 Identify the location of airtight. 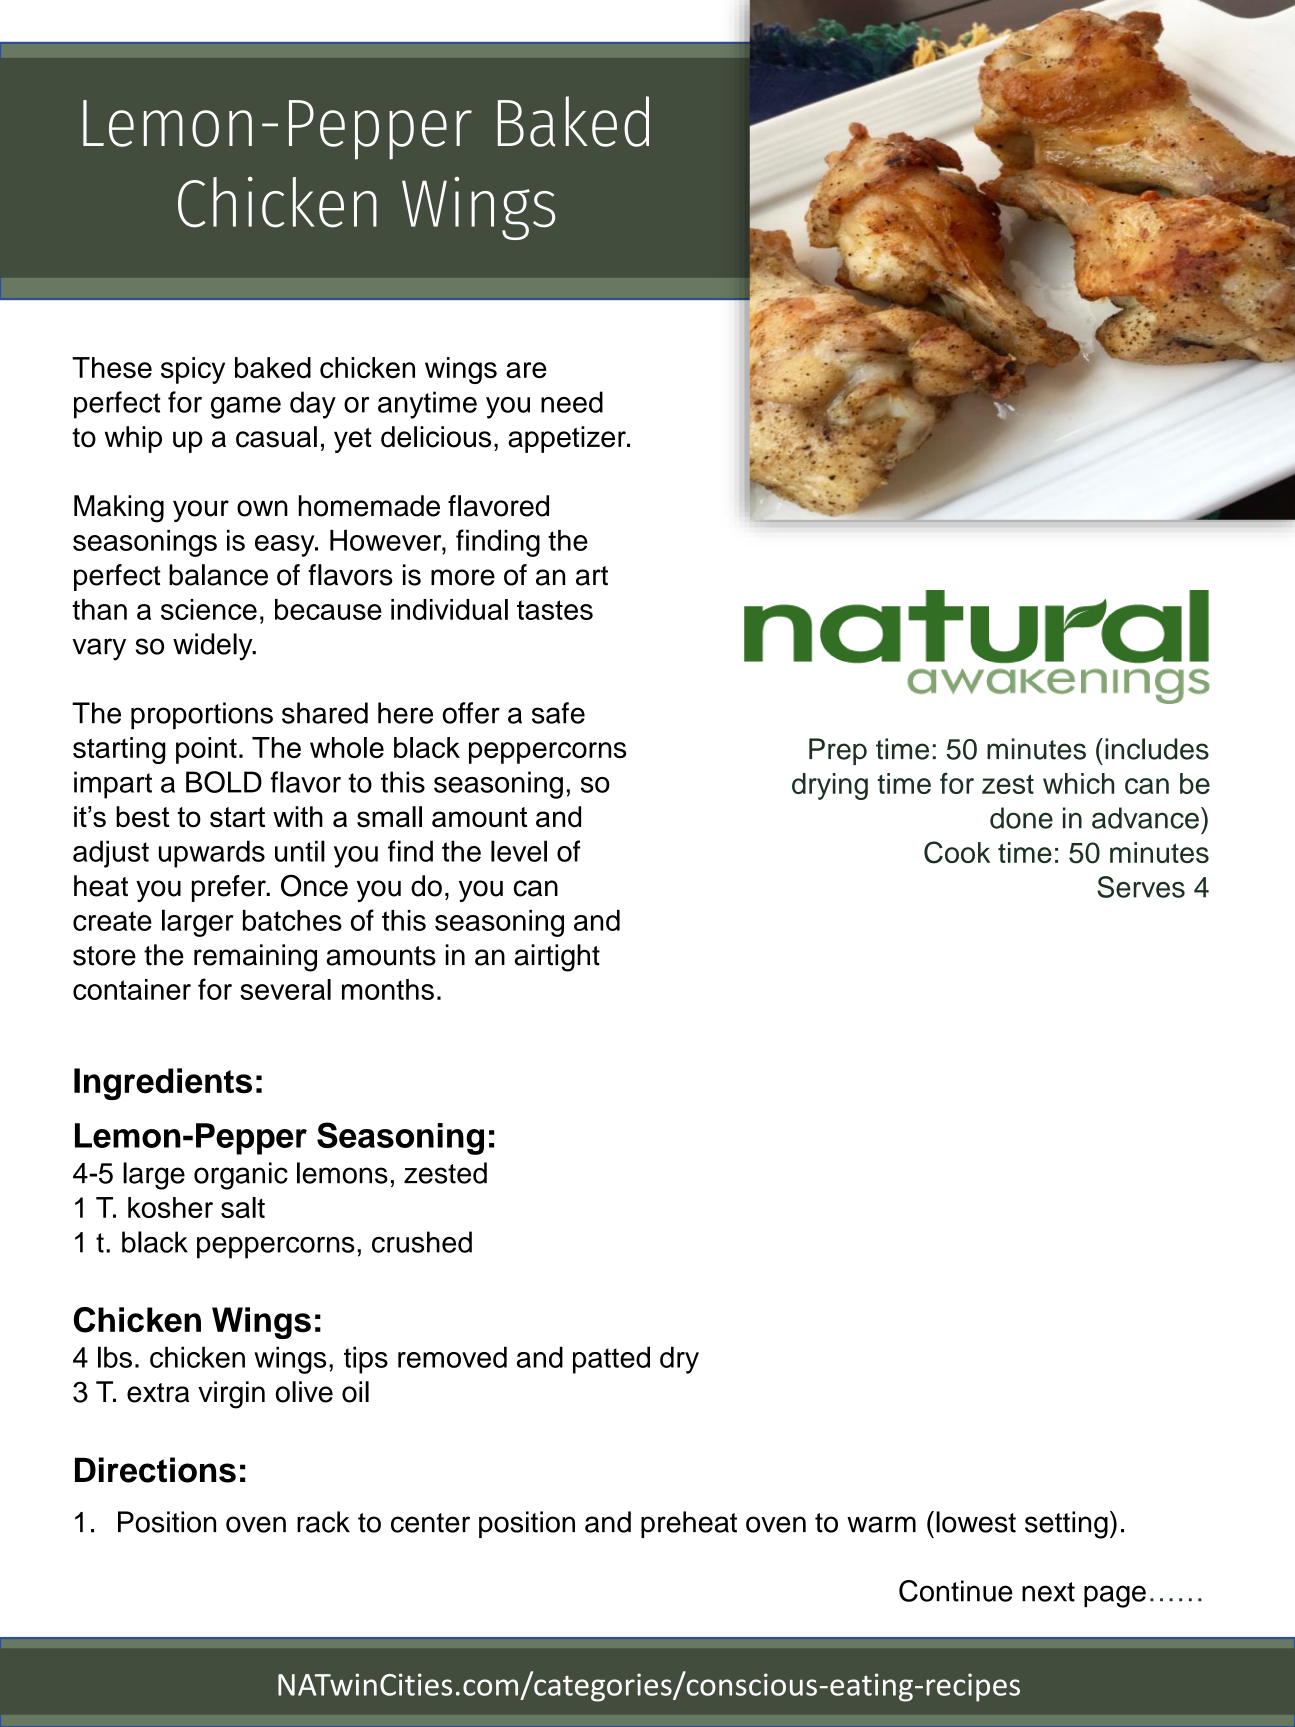
(557, 958).
